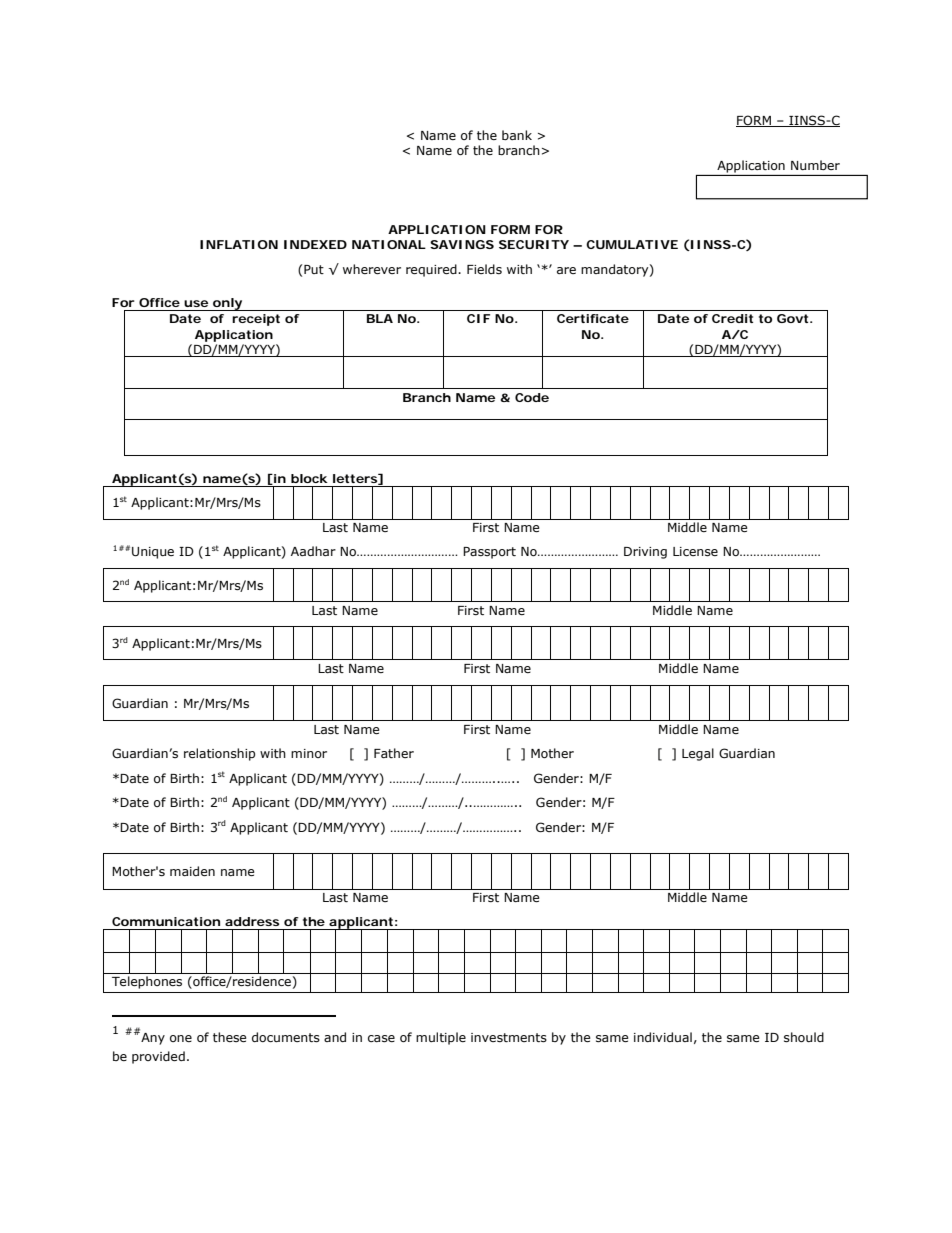 This image has width=952, height=1233. What do you see at coordinates (394, 753) in the image?
I see `Father` at bounding box center [394, 753].
